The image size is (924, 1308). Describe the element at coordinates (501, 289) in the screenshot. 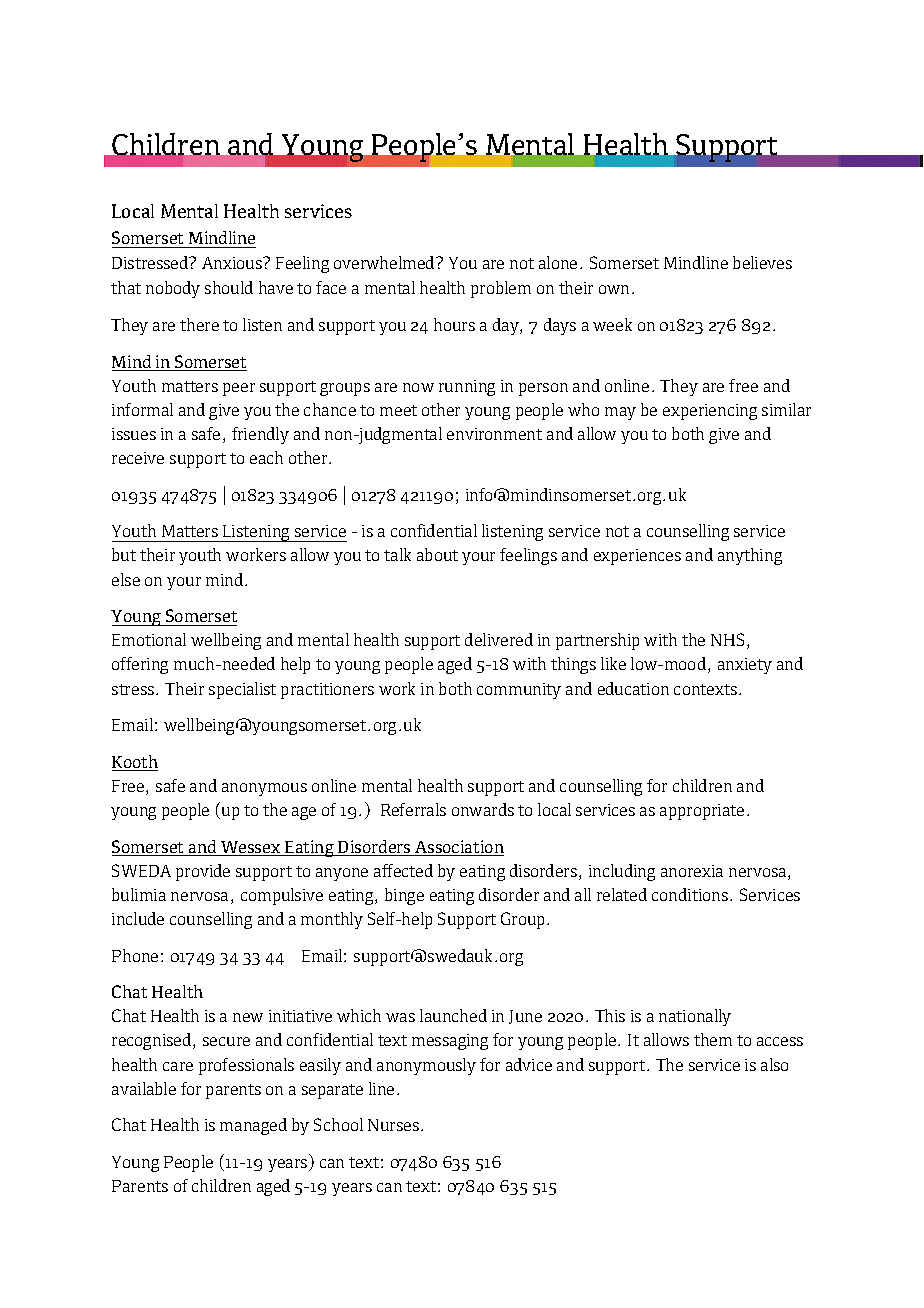

I see `problem` at that location.
